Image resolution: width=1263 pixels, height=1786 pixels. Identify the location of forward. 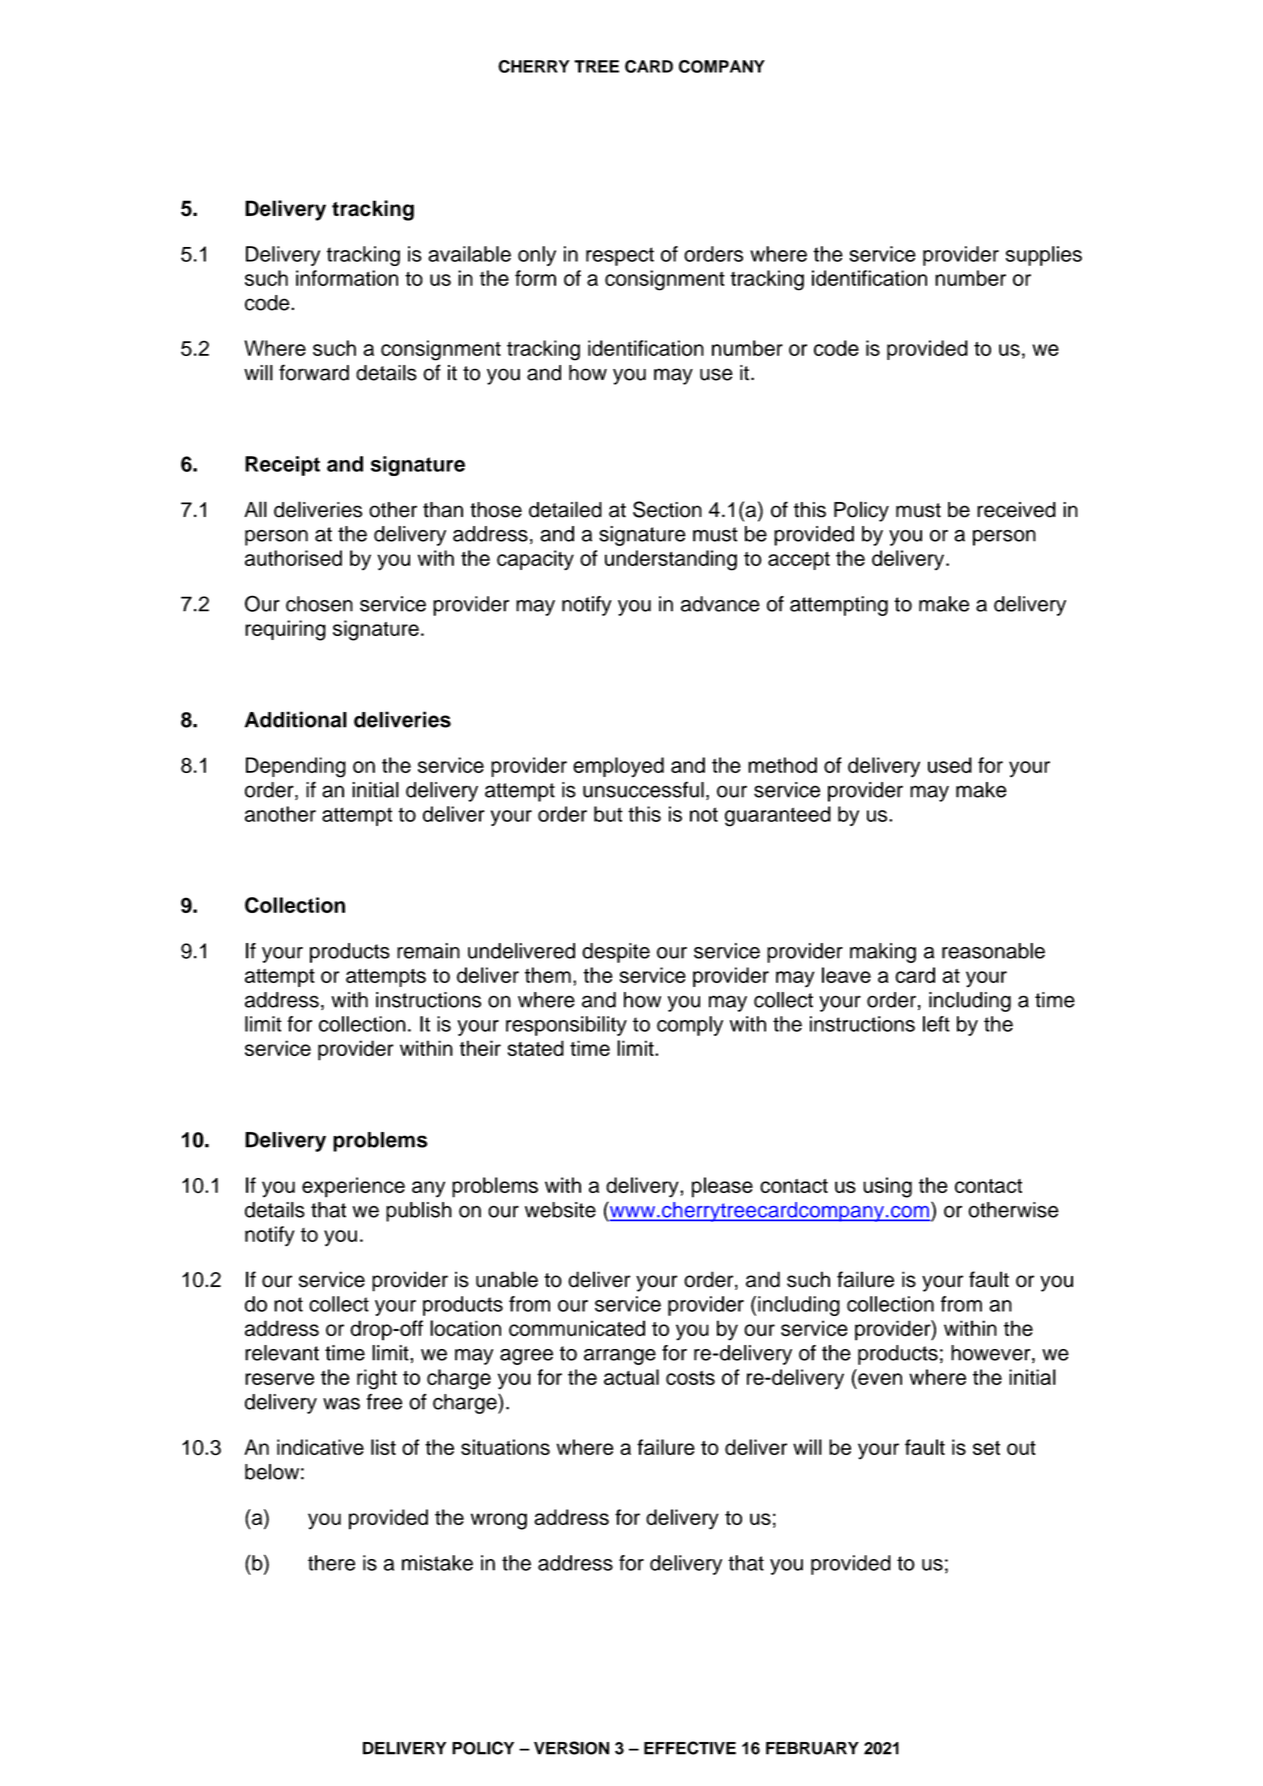
(314, 372).
